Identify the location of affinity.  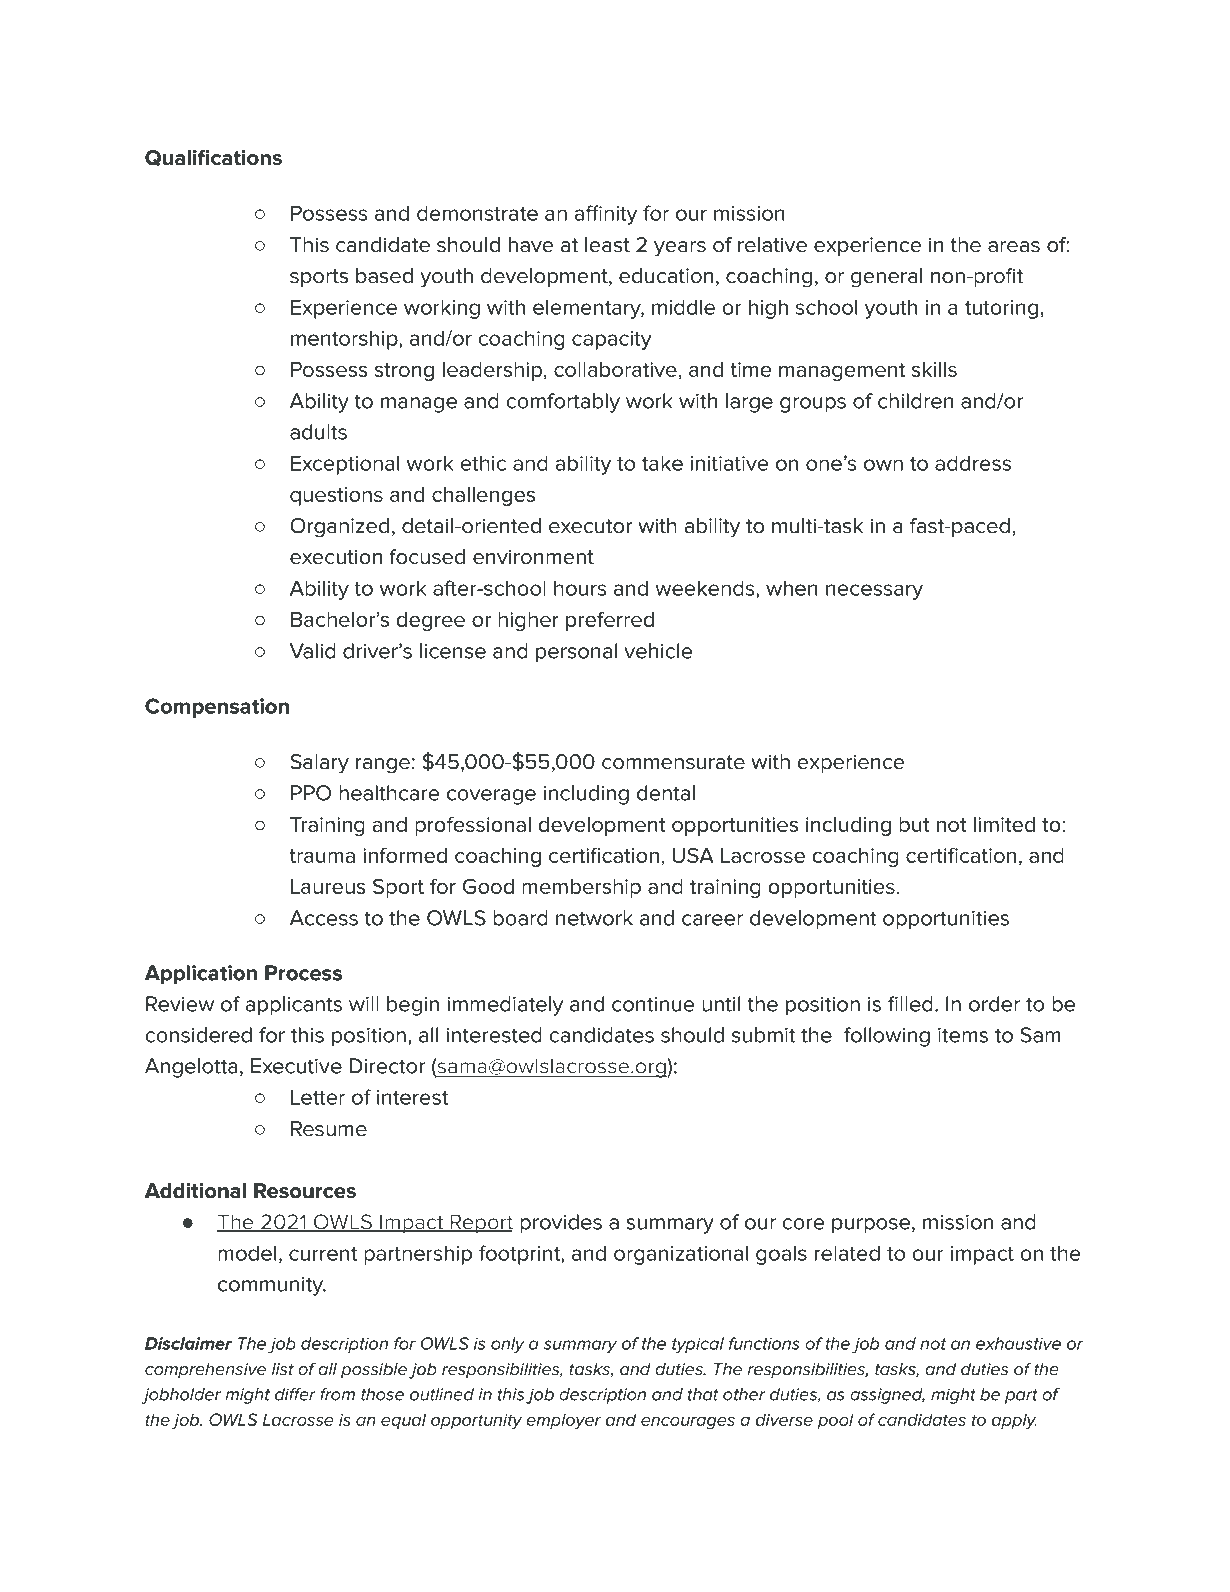
(606, 215).
